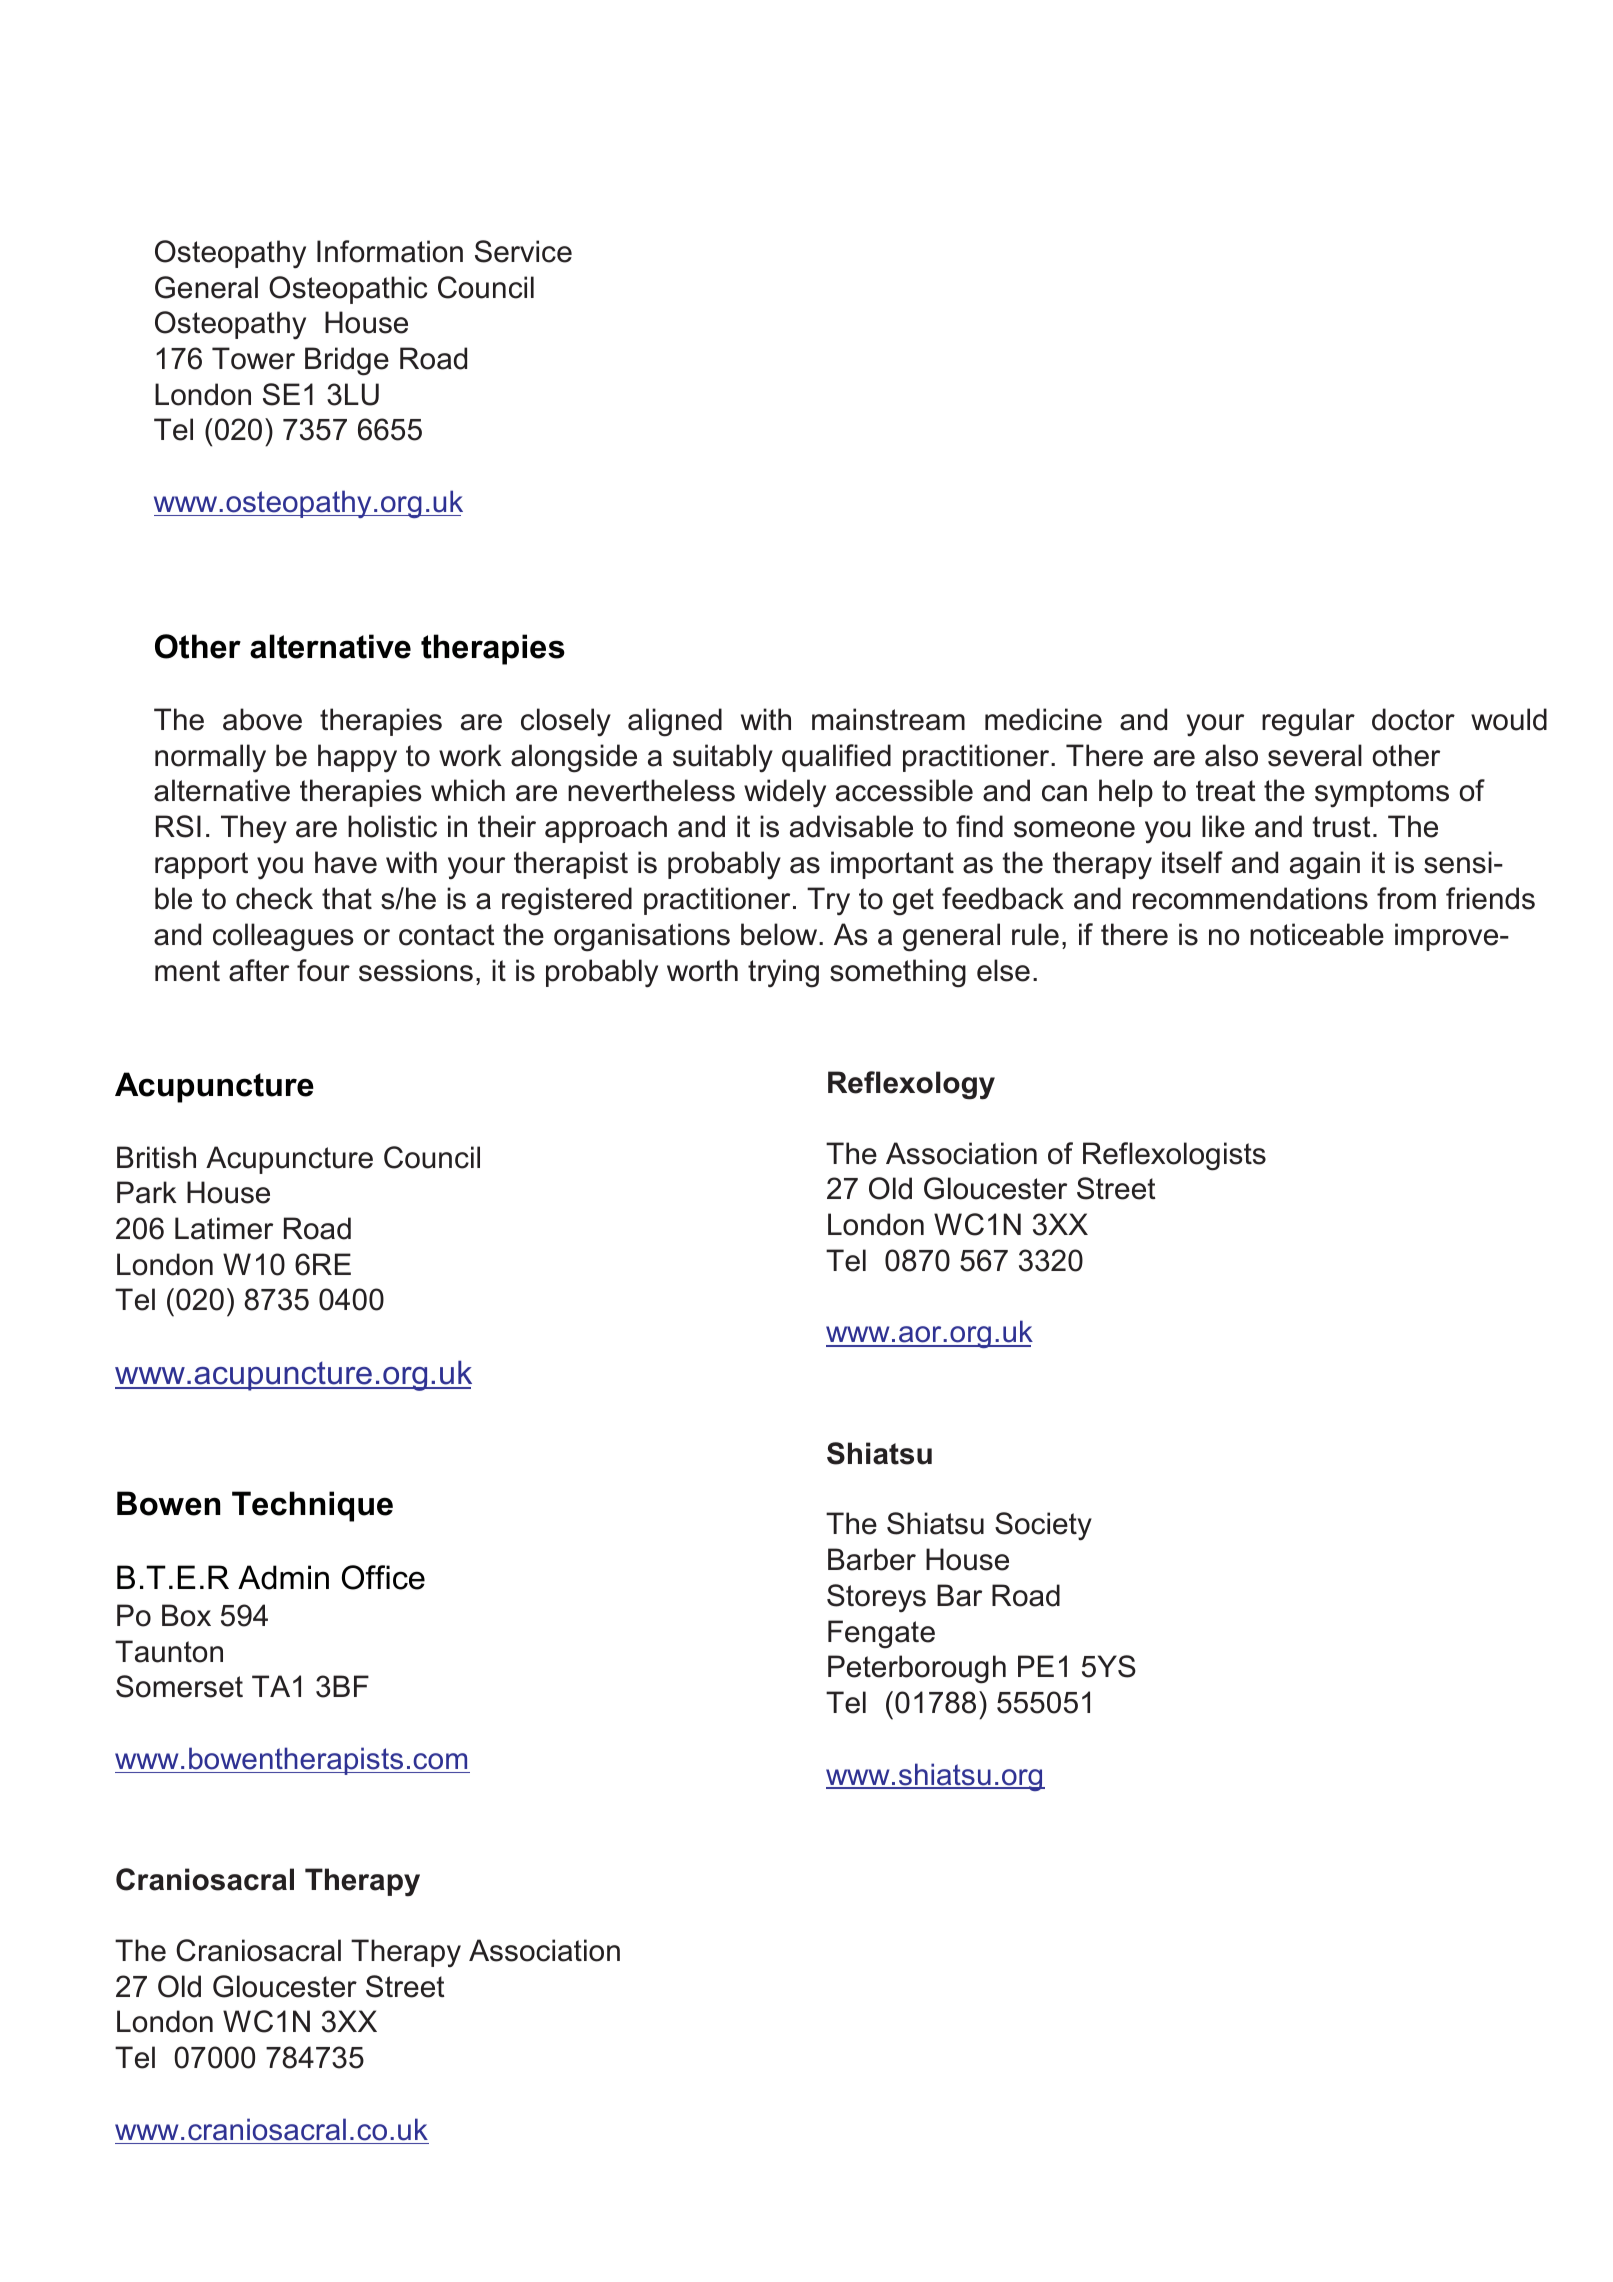 This screenshot has width=1613, height=2282. Describe the element at coordinates (224, 1228) in the screenshot. I see `Latimer` at that location.
